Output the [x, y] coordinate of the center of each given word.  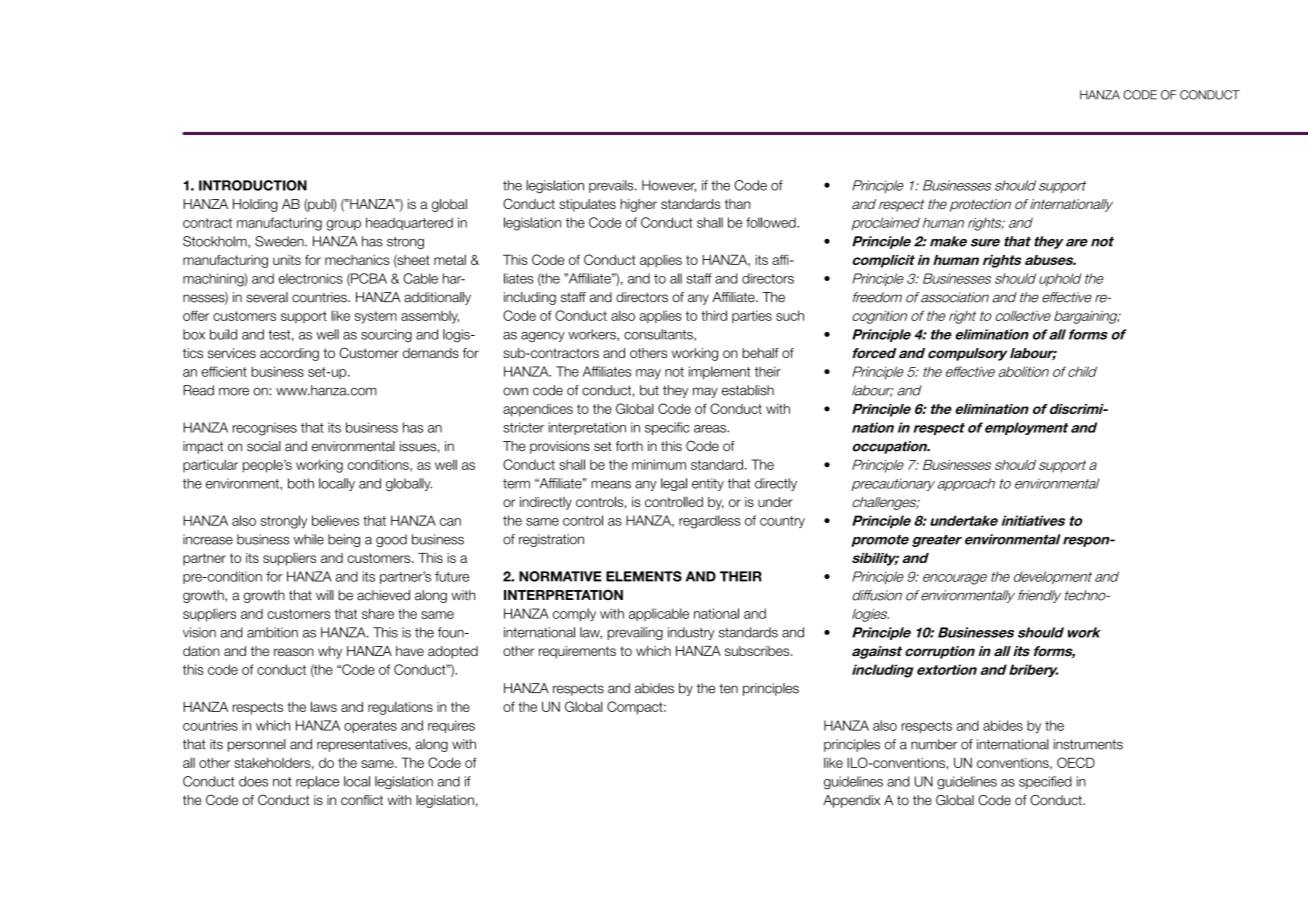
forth [629, 446]
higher [638, 205]
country [782, 522]
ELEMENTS [644, 576]
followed [772, 222]
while [309, 539]
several [267, 297]
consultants [659, 335]
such [790, 315]
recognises [265, 429]
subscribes [758, 651]
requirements [577, 652]
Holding [255, 205]
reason [294, 652]
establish [748, 390]
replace [317, 782]
